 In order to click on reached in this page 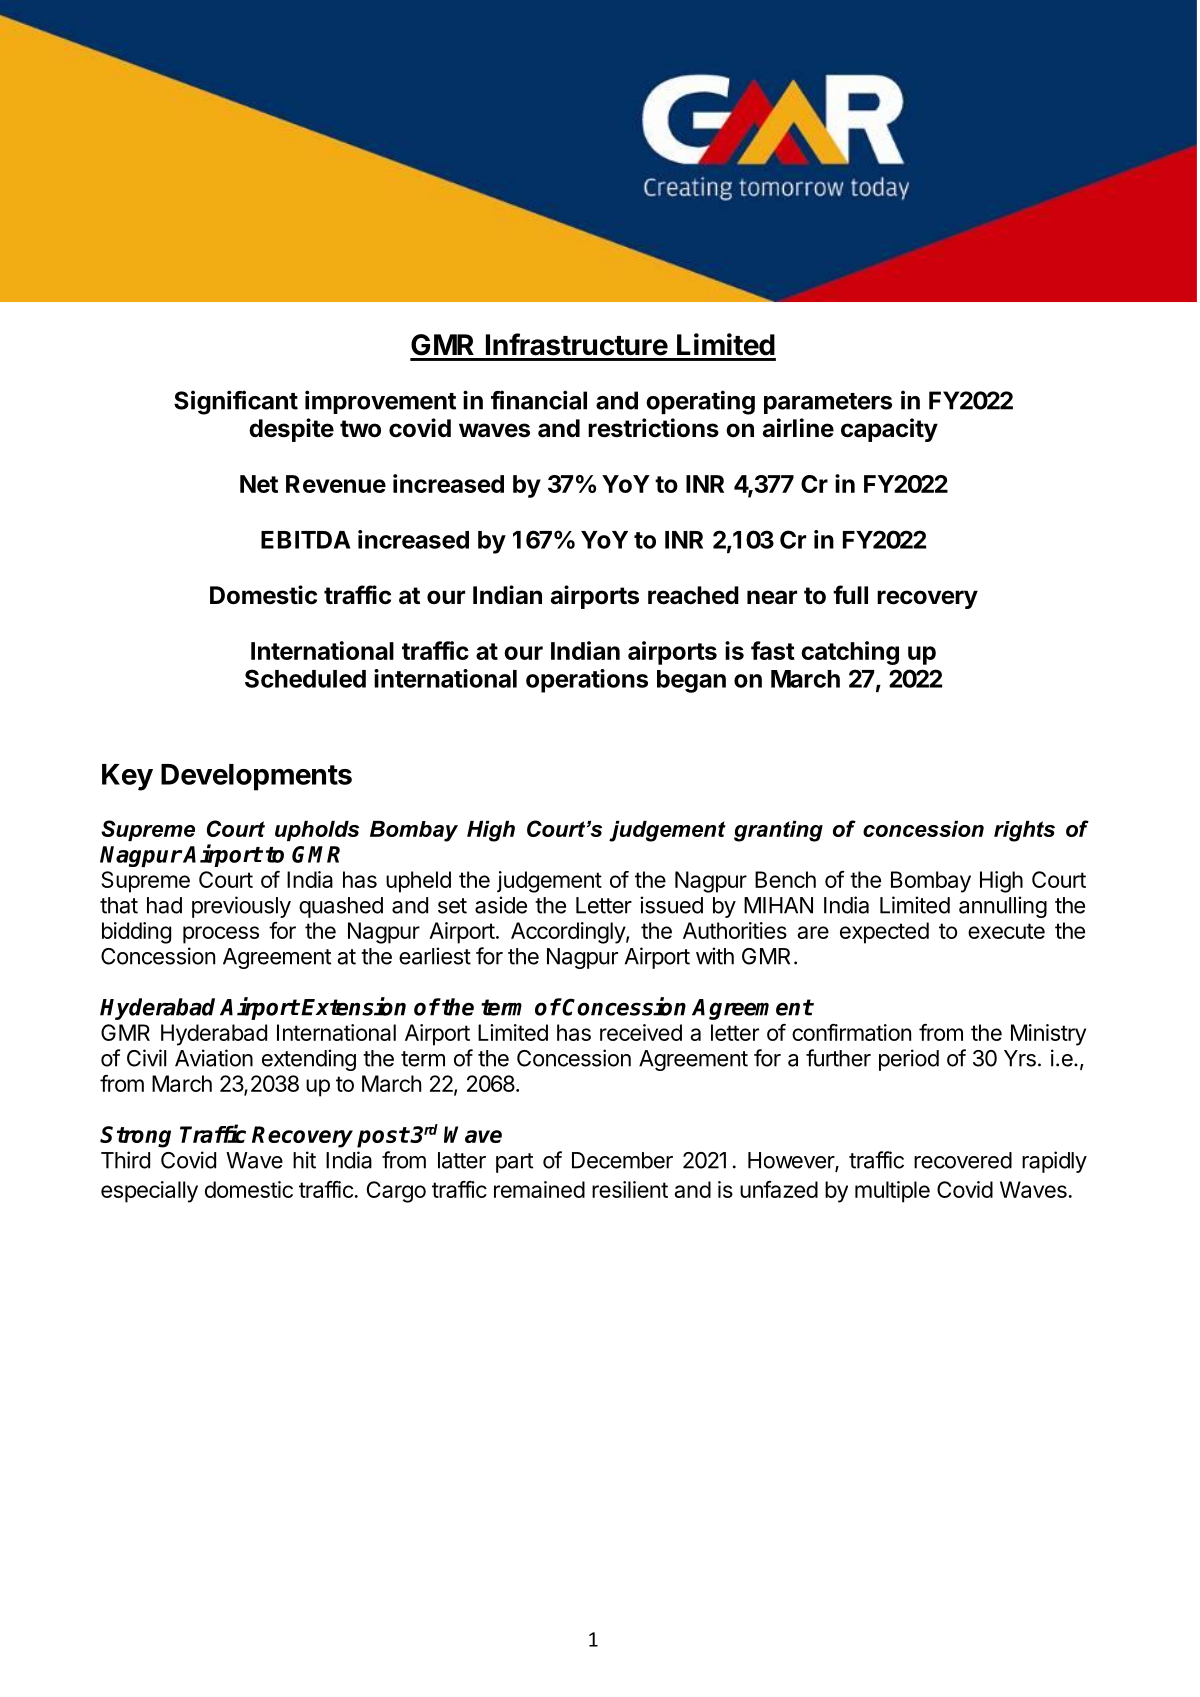, I will do `click(693, 595)`.
